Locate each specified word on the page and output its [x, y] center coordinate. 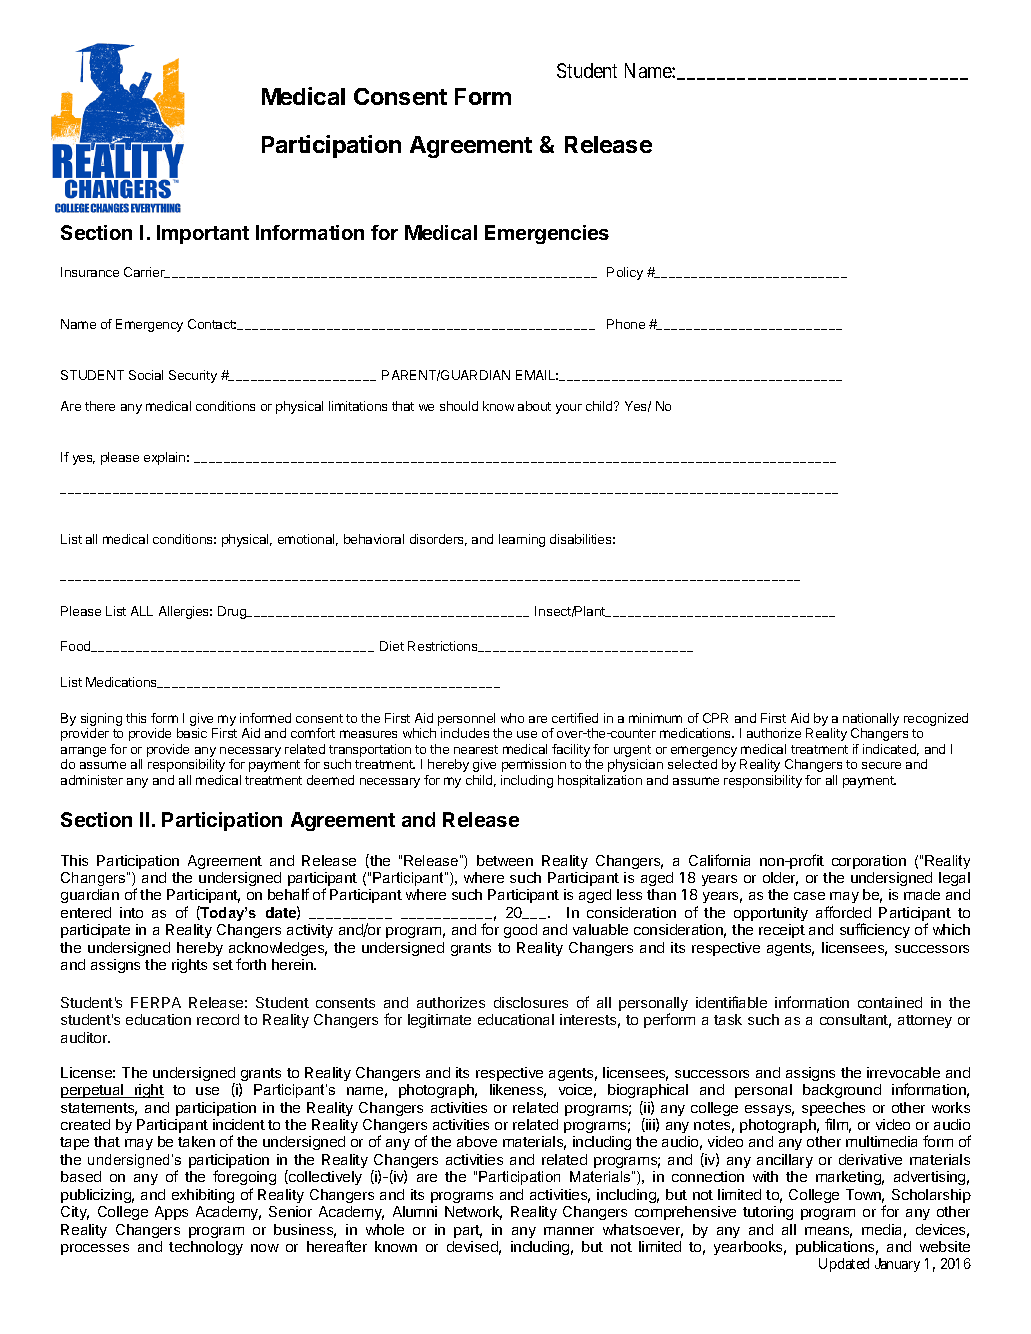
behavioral [374, 539]
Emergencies [547, 234]
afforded [843, 912]
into [131, 912]
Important [203, 234]
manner [569, 1231]
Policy [625, 273]
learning [522, 540]
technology [206, 1248]
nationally [871, 721]
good [520, 931]
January [897, 1265]
